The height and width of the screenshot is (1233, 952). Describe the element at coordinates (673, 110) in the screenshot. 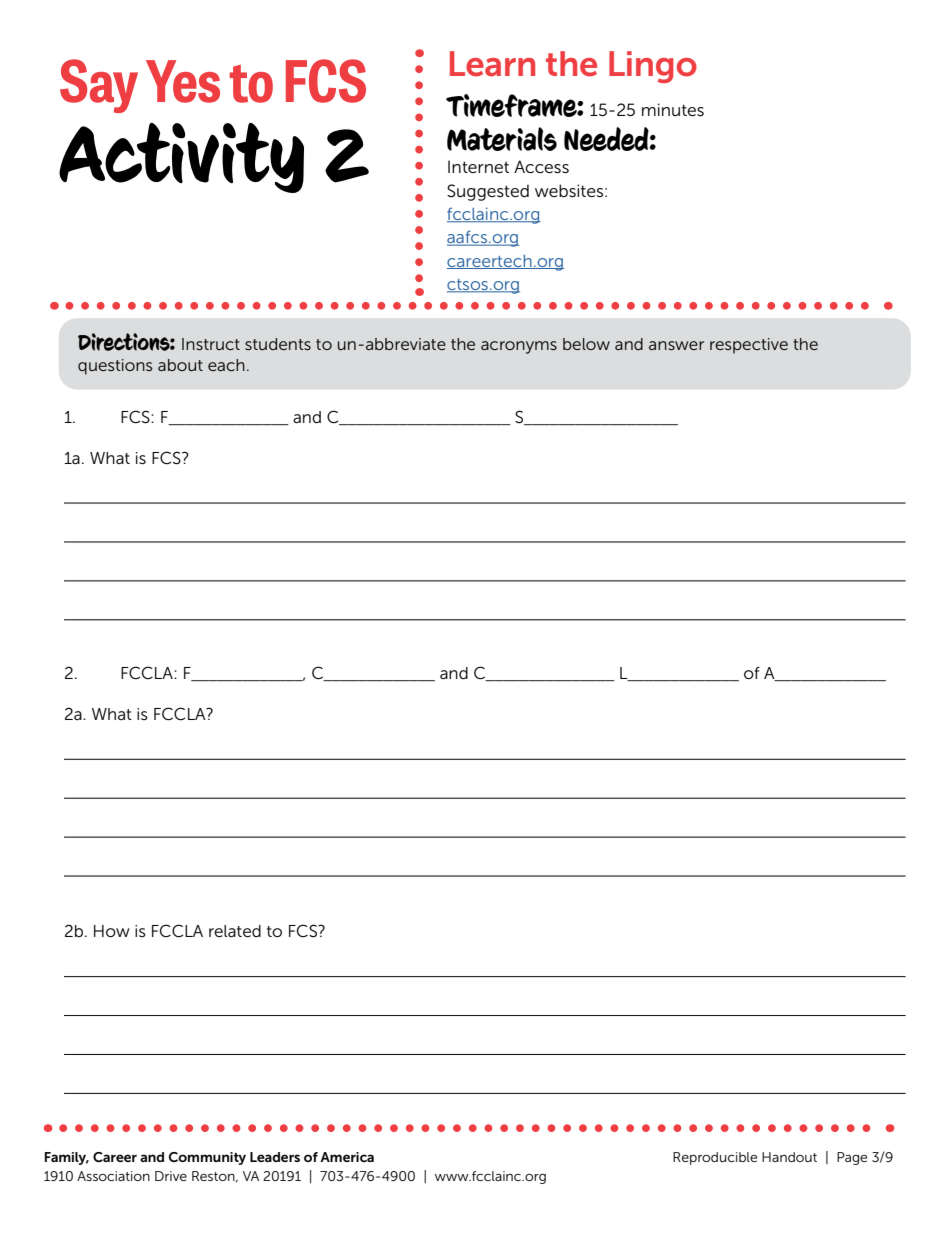

I see `minutes` at that location.
